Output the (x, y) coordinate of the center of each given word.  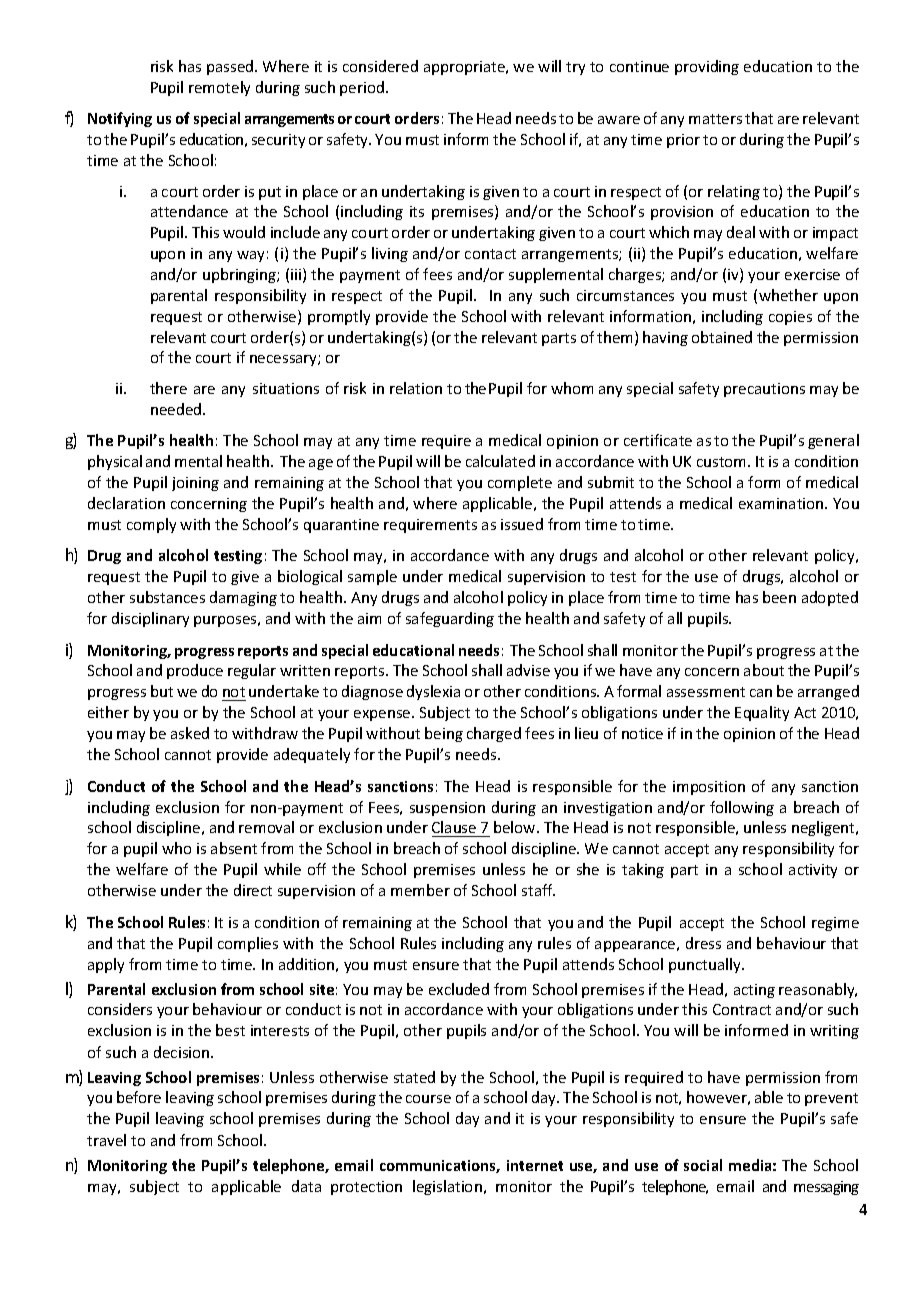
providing (707, 67)
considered (380, 66)
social (703, 1165)
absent (234, 848)
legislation (447, 1187)
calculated (500, 461)
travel (106, 1140)
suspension (447, 809)
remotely (219, 88)
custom (723, 462)
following (742, 808)
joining (195, 484)
